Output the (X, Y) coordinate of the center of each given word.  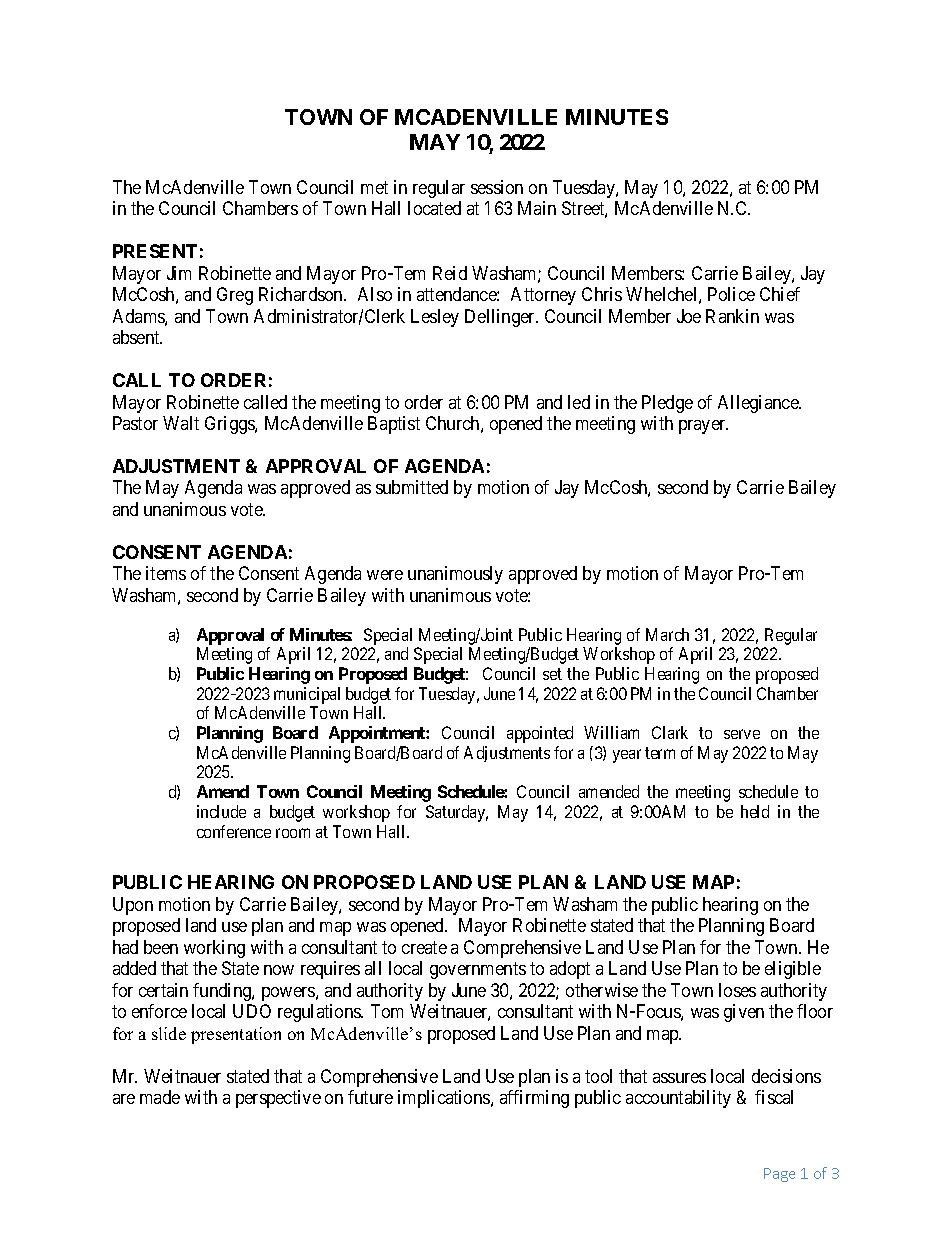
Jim (179, 273)
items (166, 573)
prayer (703, 427)
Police (731, 294)
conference (234, 831)
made (160, 1097)
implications (445, 1099)
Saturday (457, 813)
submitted (412, 487)
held (755, 811)
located (434, 208)
